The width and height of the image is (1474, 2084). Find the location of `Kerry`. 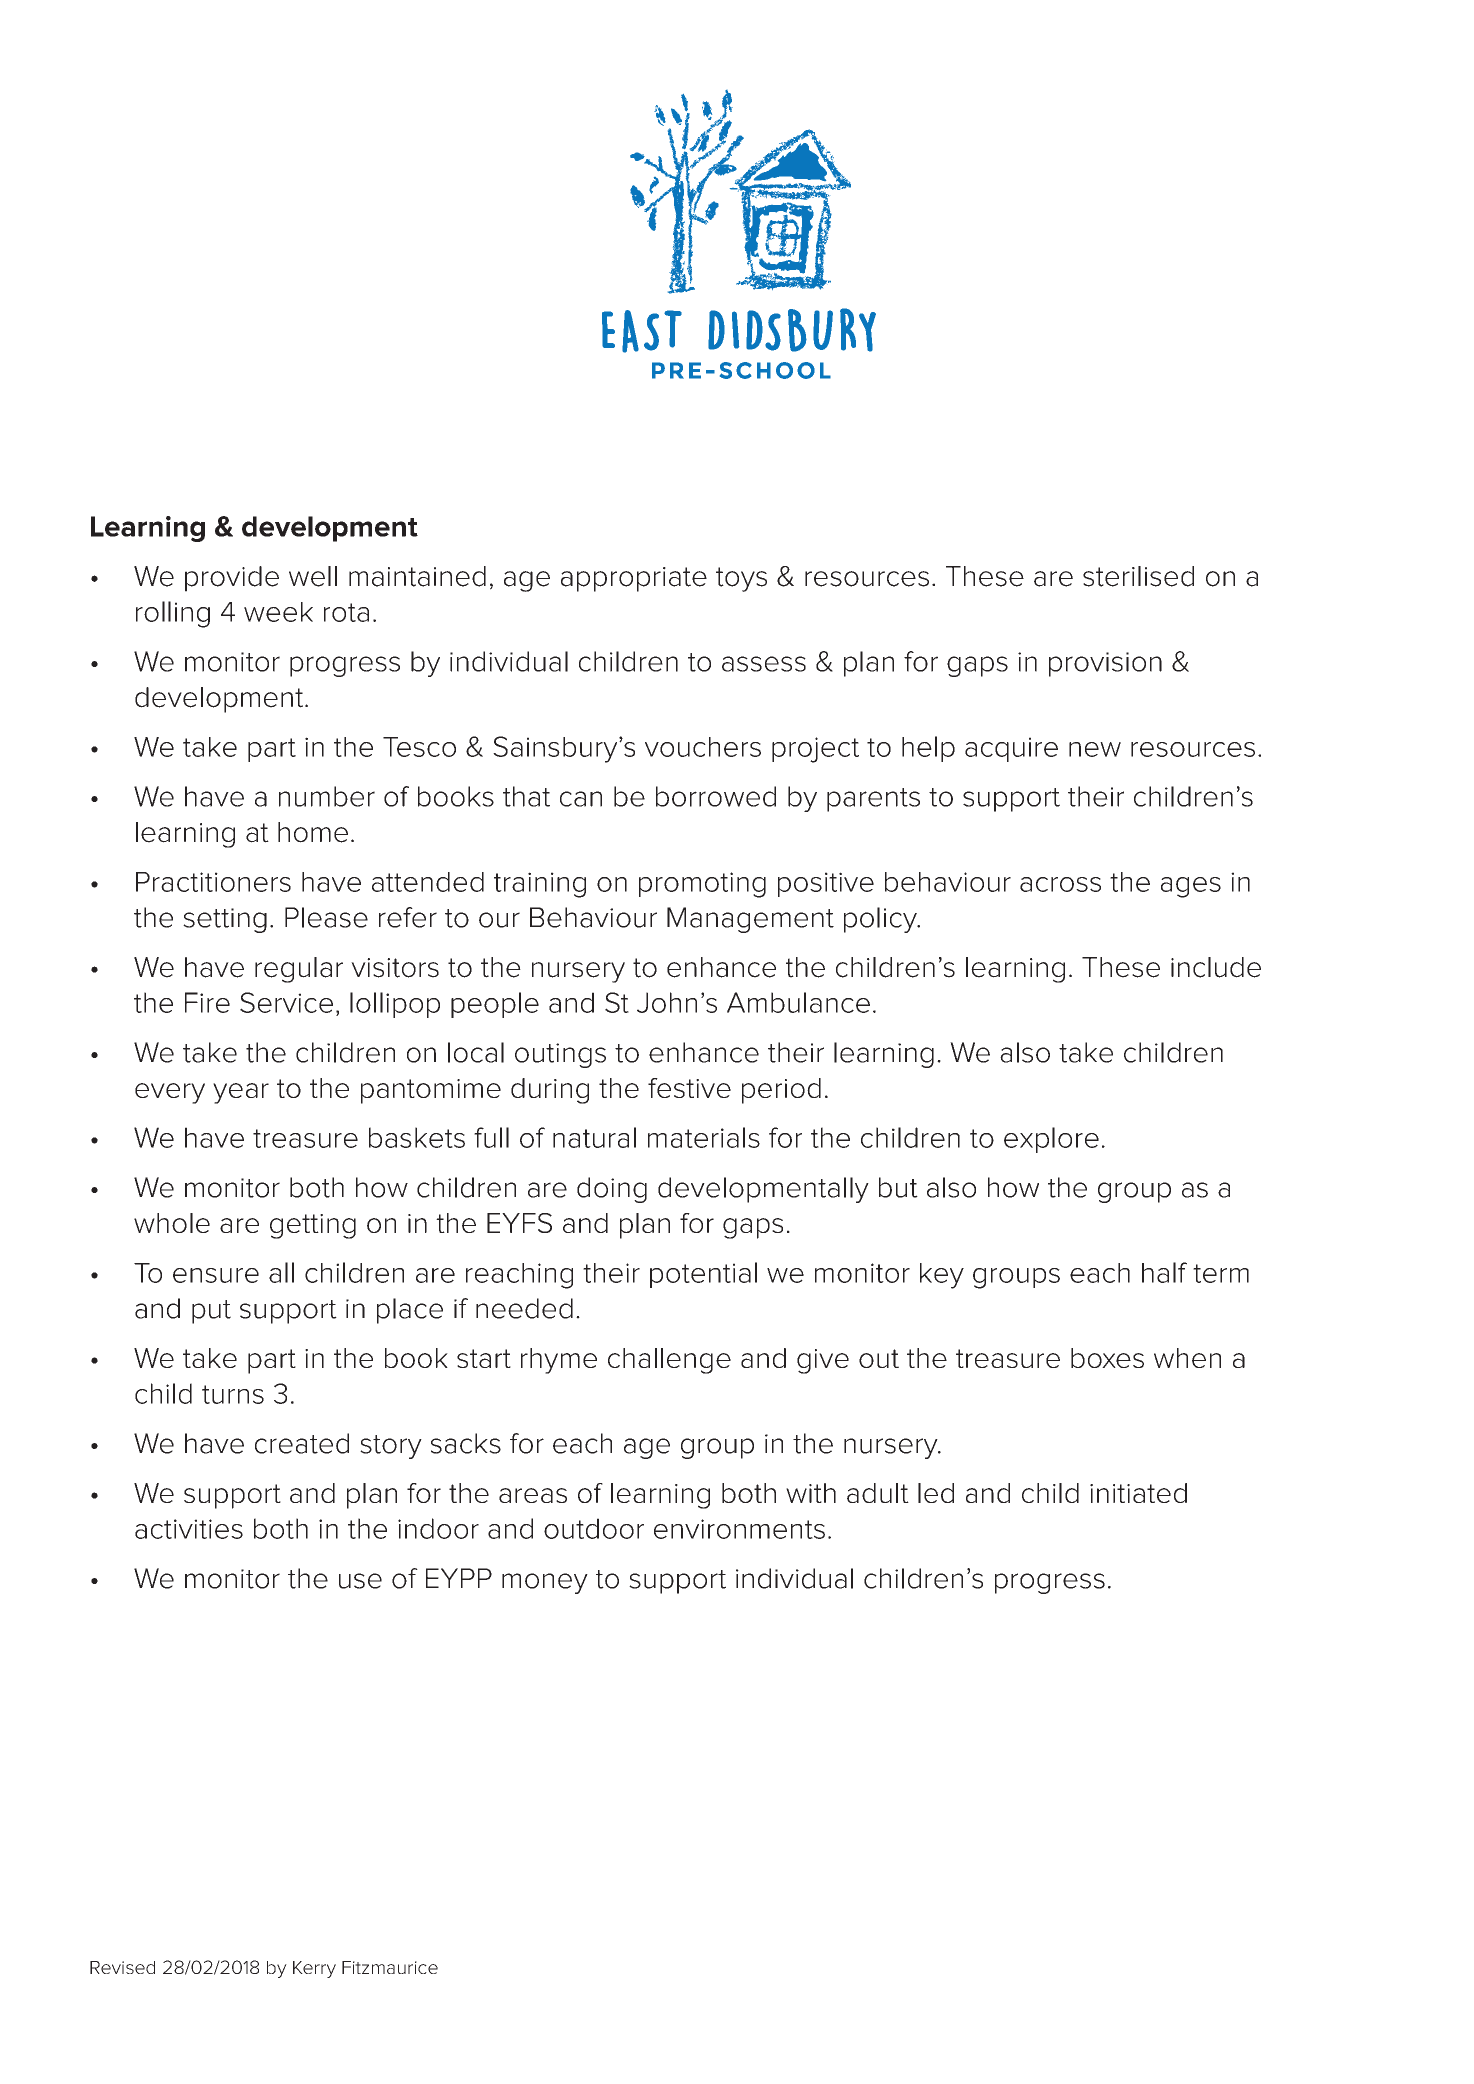

Kerry is located at coordinates (314, 1969).
